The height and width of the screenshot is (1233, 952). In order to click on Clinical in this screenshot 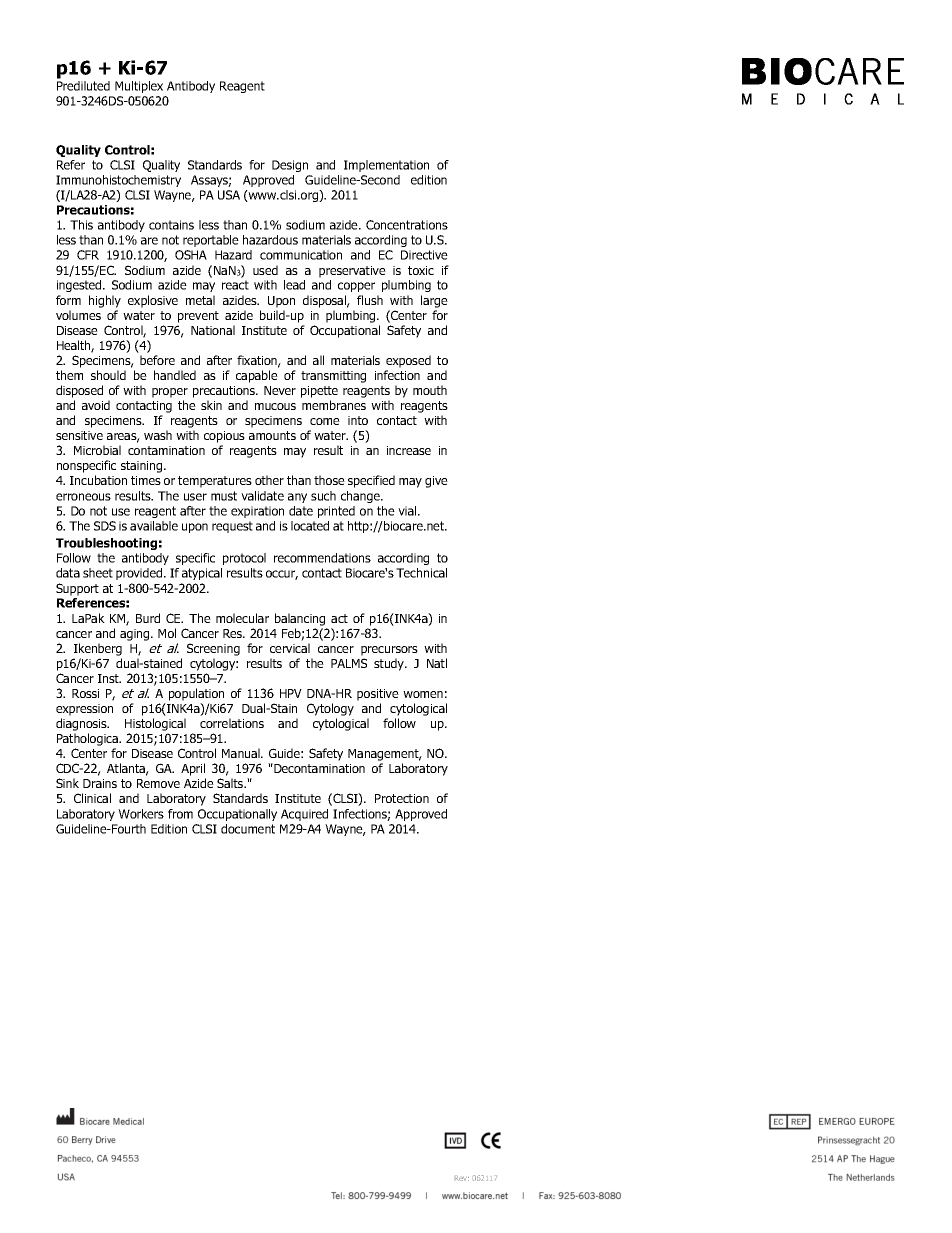, I will do `click(92, 798)`.
